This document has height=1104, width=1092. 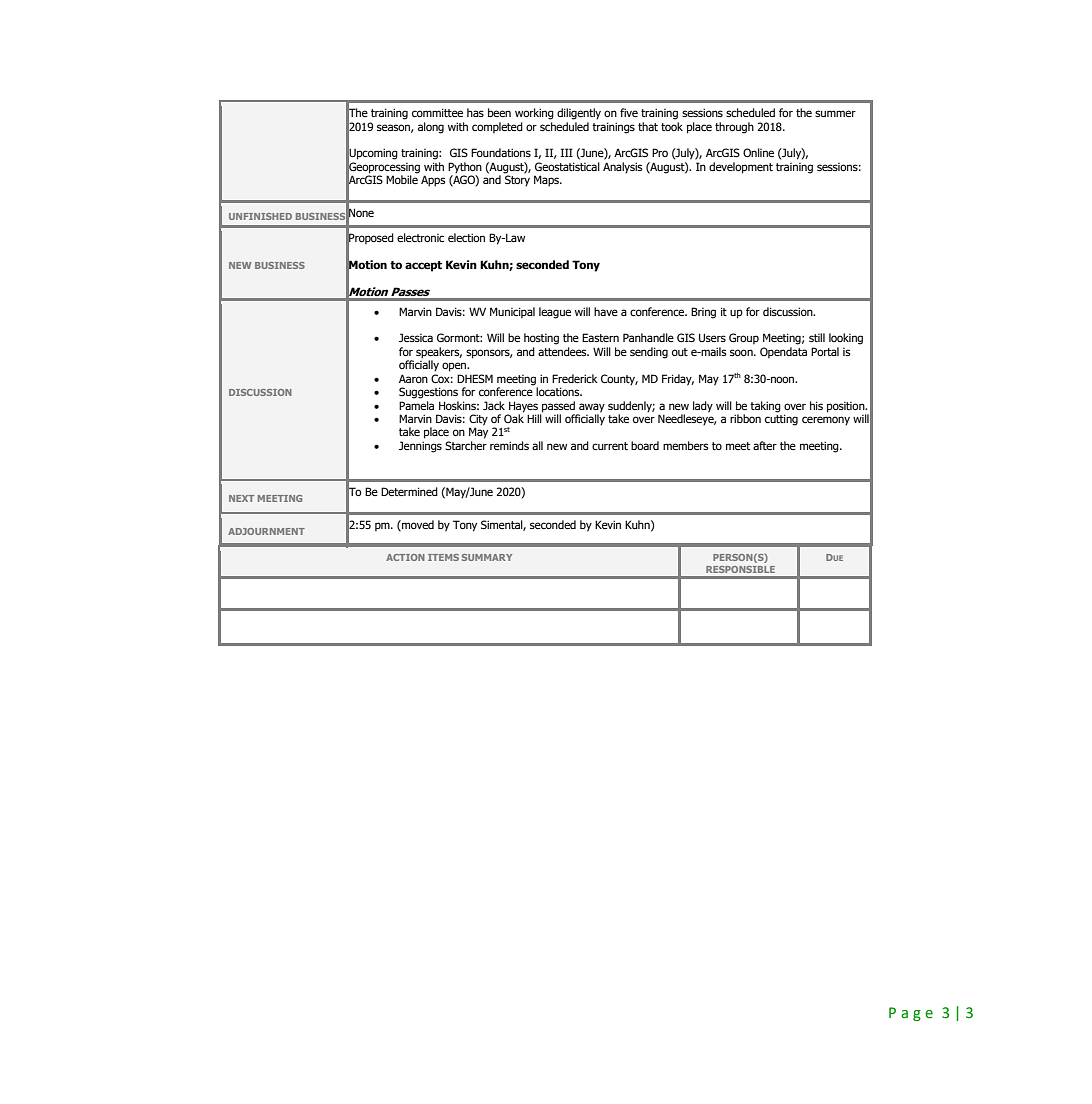 I want to click on taking, so click(x=765, y=407).
